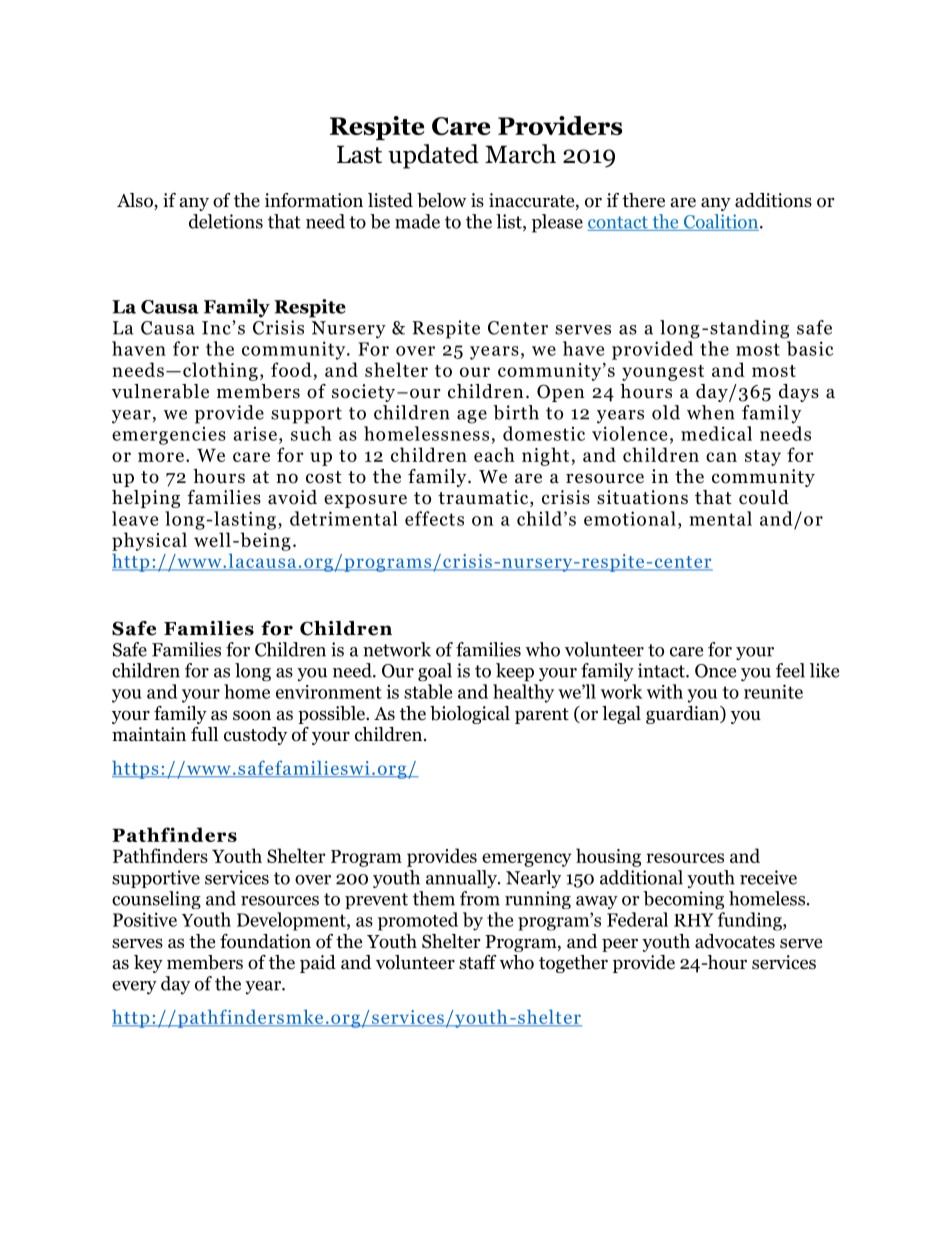  What do you see at coordinates (204, 734) in the screenshot?
I see `full` at bounding box center [204, 734].
